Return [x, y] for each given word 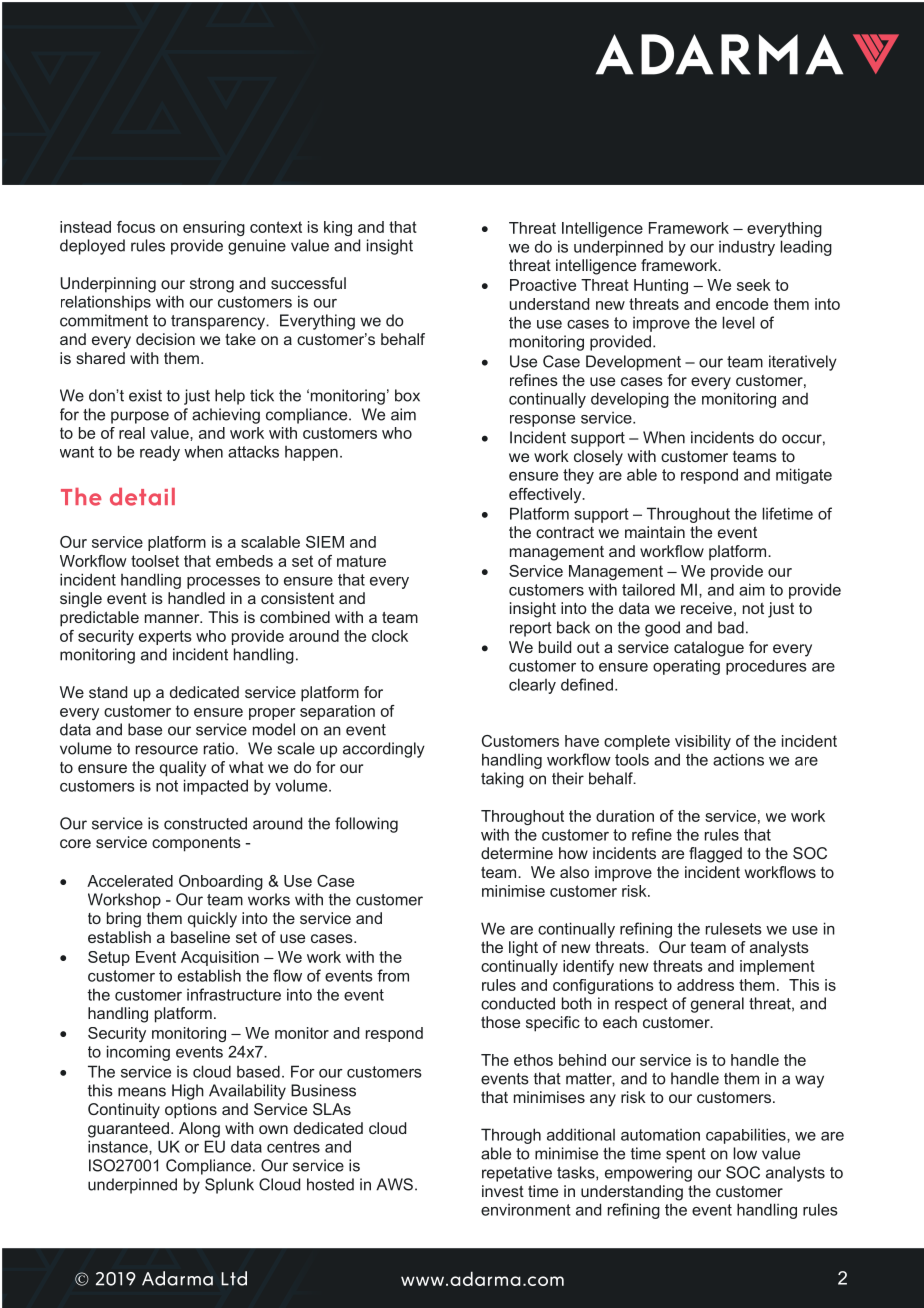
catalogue [709, 649]
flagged [715, 855]
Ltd [234, 1278]
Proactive [543, 285]
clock [390, 636]
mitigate [804, 476]
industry [747, 248]
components [196, 844]
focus [136, 227]
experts [165, 637]
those [500, 1022]
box [407, 395]
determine [517, 853]
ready [160, 453]
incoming [138, 1053]
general [717, 1005]
